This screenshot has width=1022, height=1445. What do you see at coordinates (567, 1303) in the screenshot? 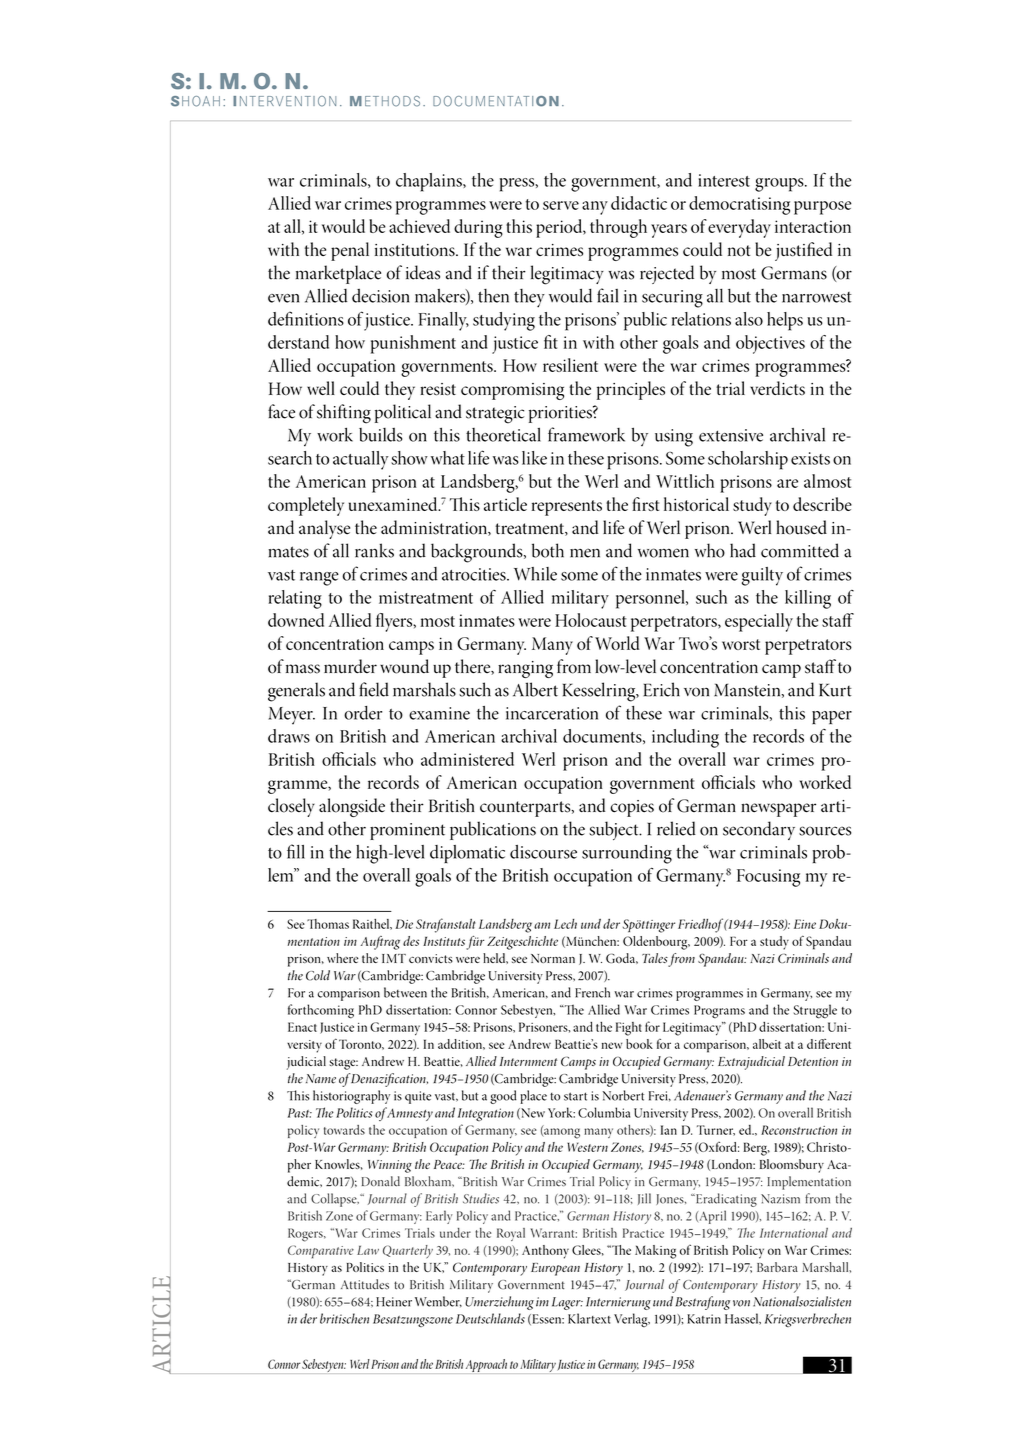
I see `Lager` at bounding box center [567, 1303].
